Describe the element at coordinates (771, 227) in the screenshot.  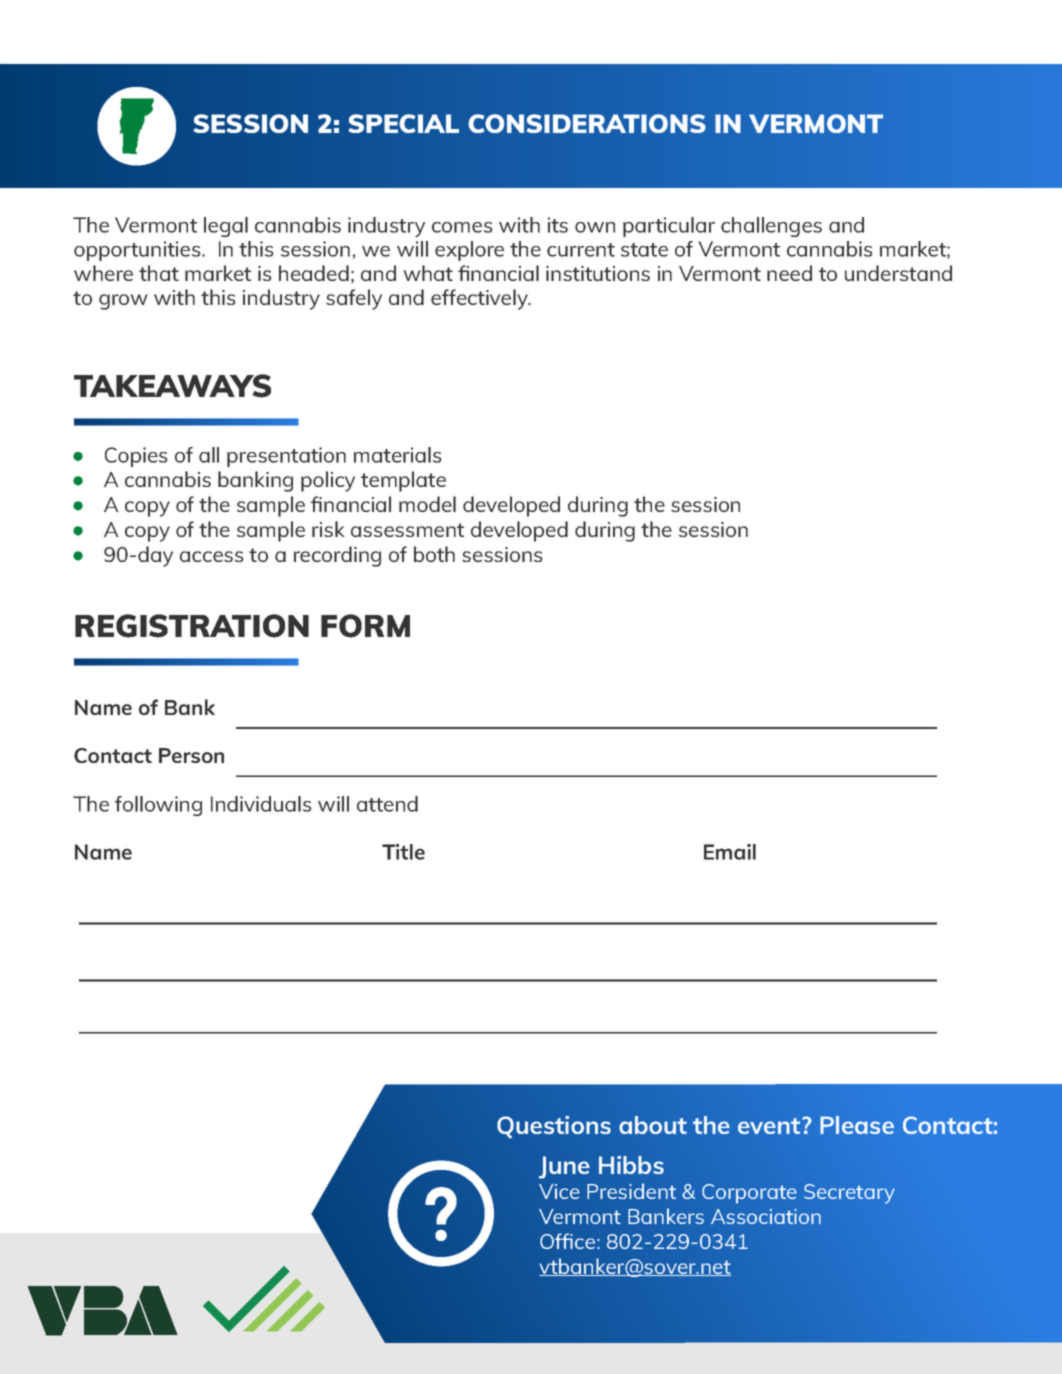
I see `challenges` at that location.
